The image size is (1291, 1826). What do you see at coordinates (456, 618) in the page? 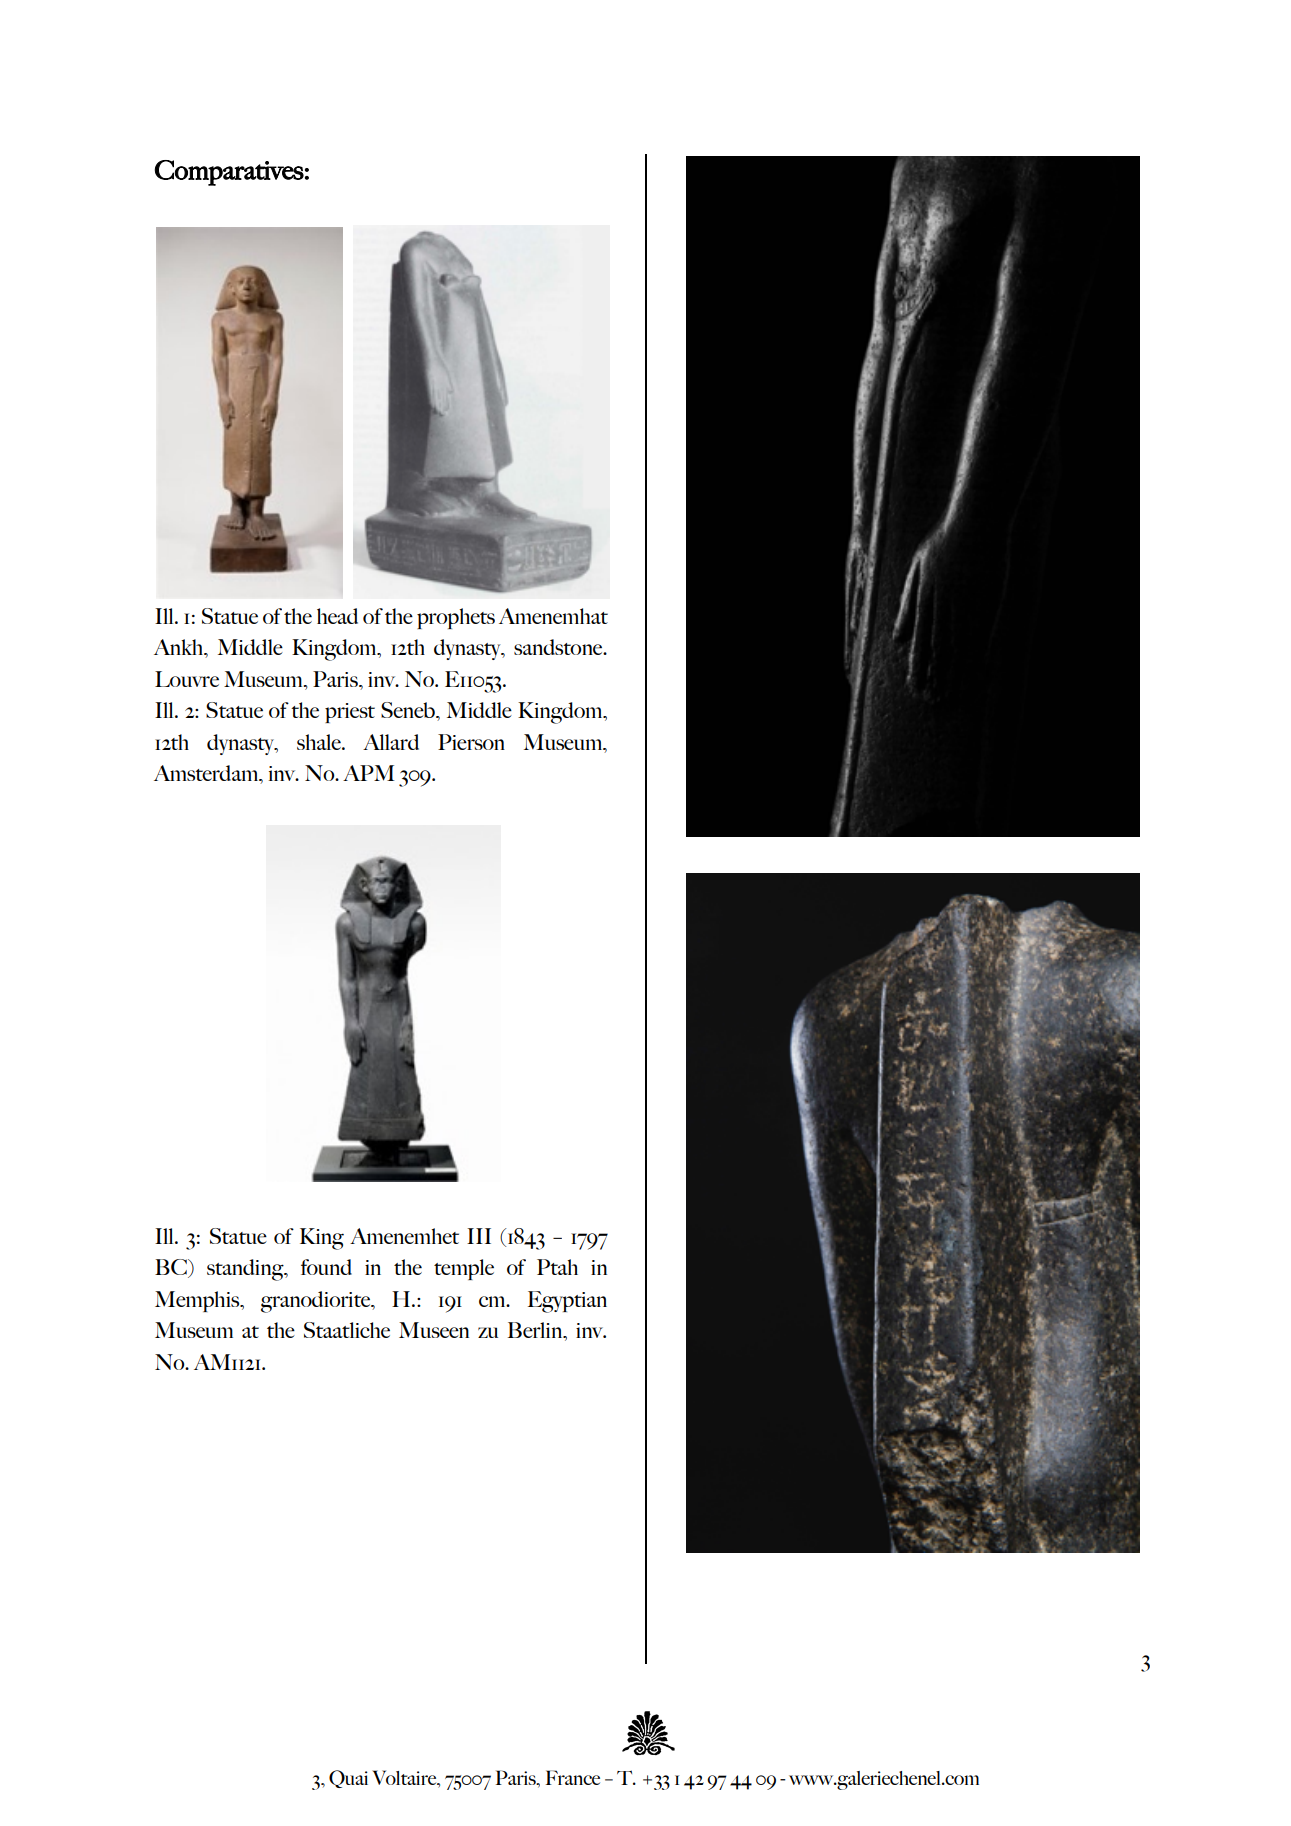
I see `prophets` at bounding box center [456, 618].
